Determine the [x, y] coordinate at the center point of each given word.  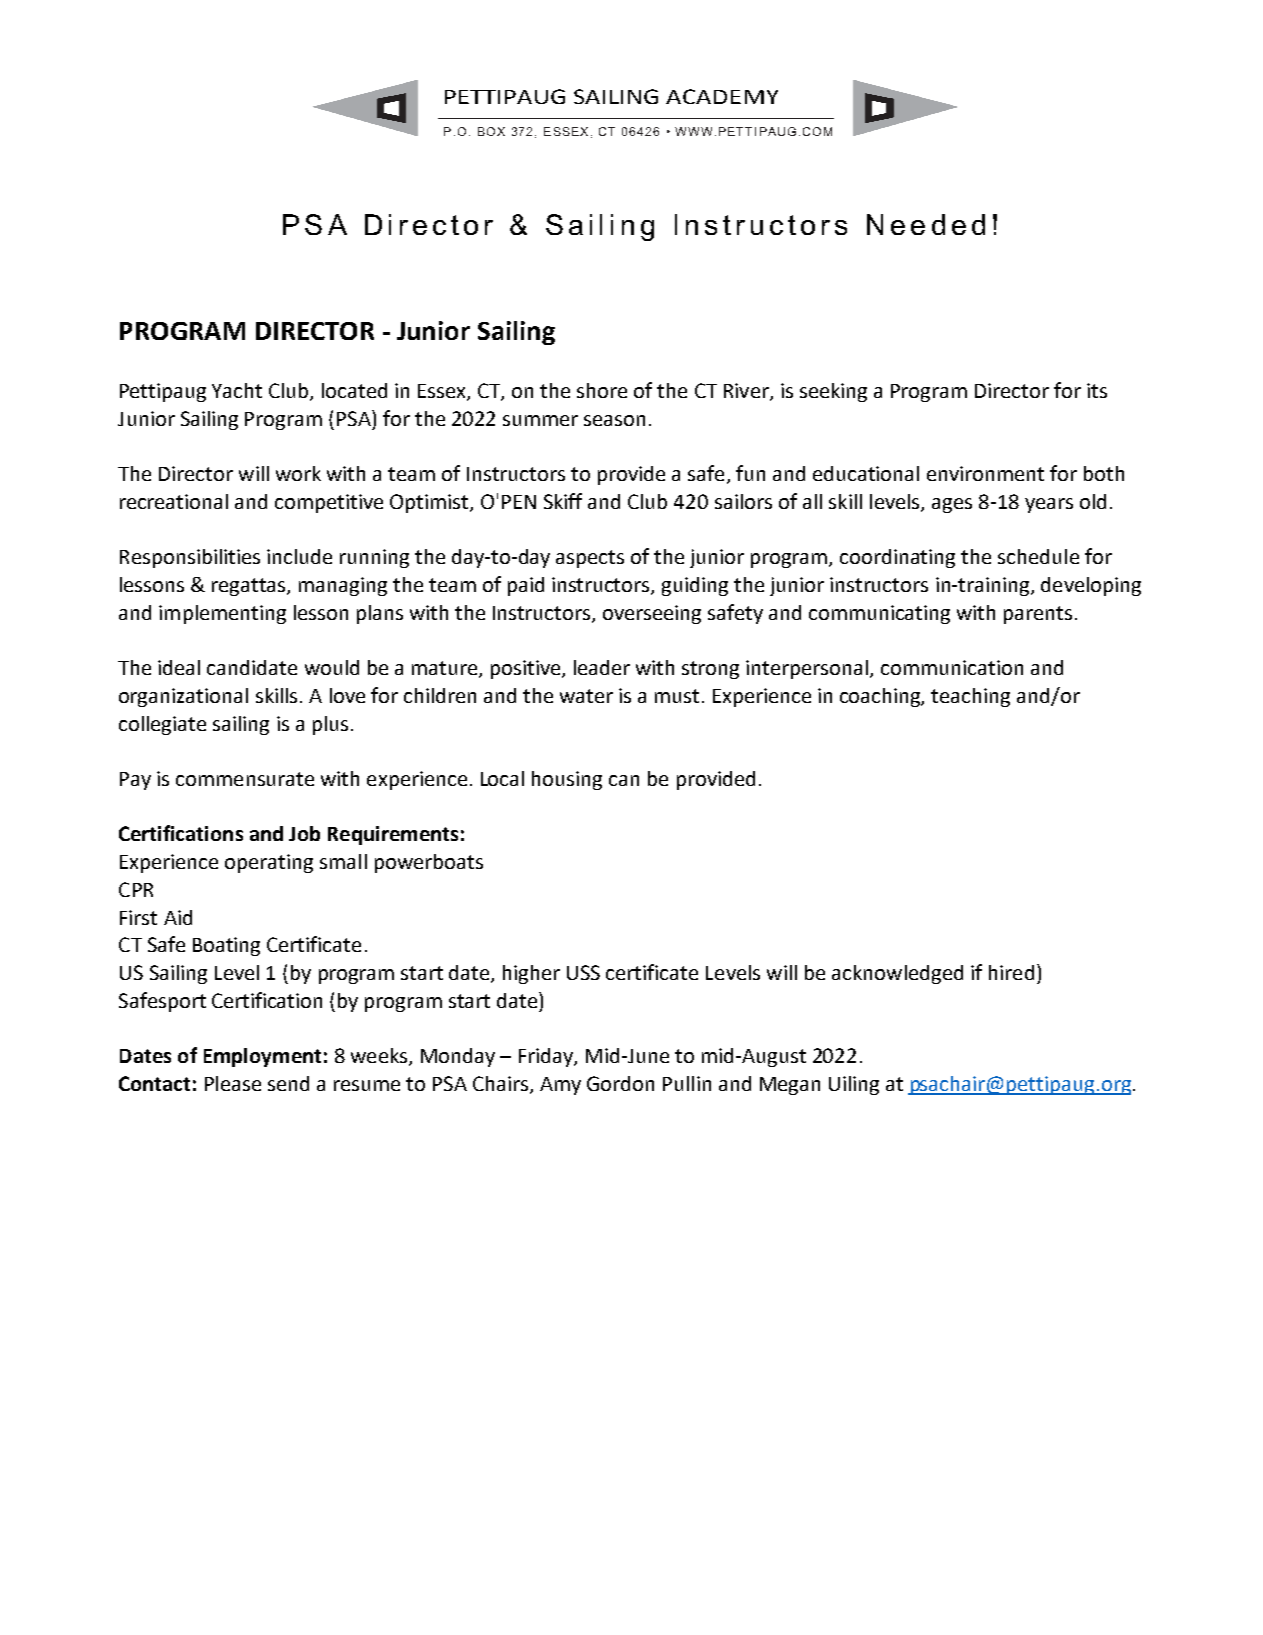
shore [602, 390]
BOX [491, 131]
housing [567, 780]
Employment [262, 1057]
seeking [833, 392]
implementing [222, 614]
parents [1038, 615]
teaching [970, 697]
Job [304, 833]
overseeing [652, 614]
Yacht [237, 390]
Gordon [620, 1083]
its [1097, 390]
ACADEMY [722, 96]
